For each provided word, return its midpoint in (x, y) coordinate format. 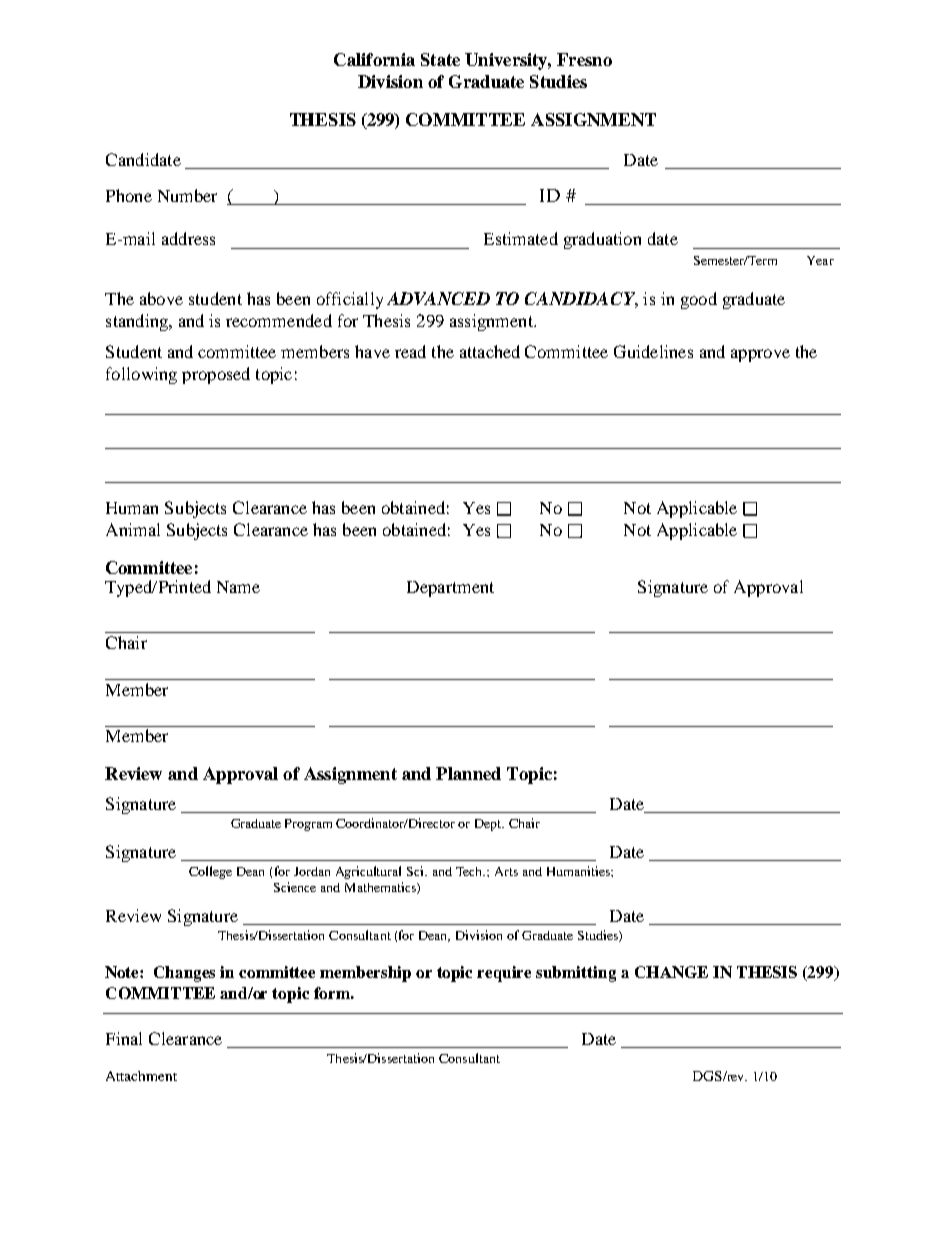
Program (308, 825)
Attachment (141, 1076)
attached (490, 351)
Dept (489, 825)
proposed (216, 375)
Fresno (584, 59)
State (440, 59)
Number (187, 195)
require (504, 974)
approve (760, 355)
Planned (468, 773)
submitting (576, 974)
